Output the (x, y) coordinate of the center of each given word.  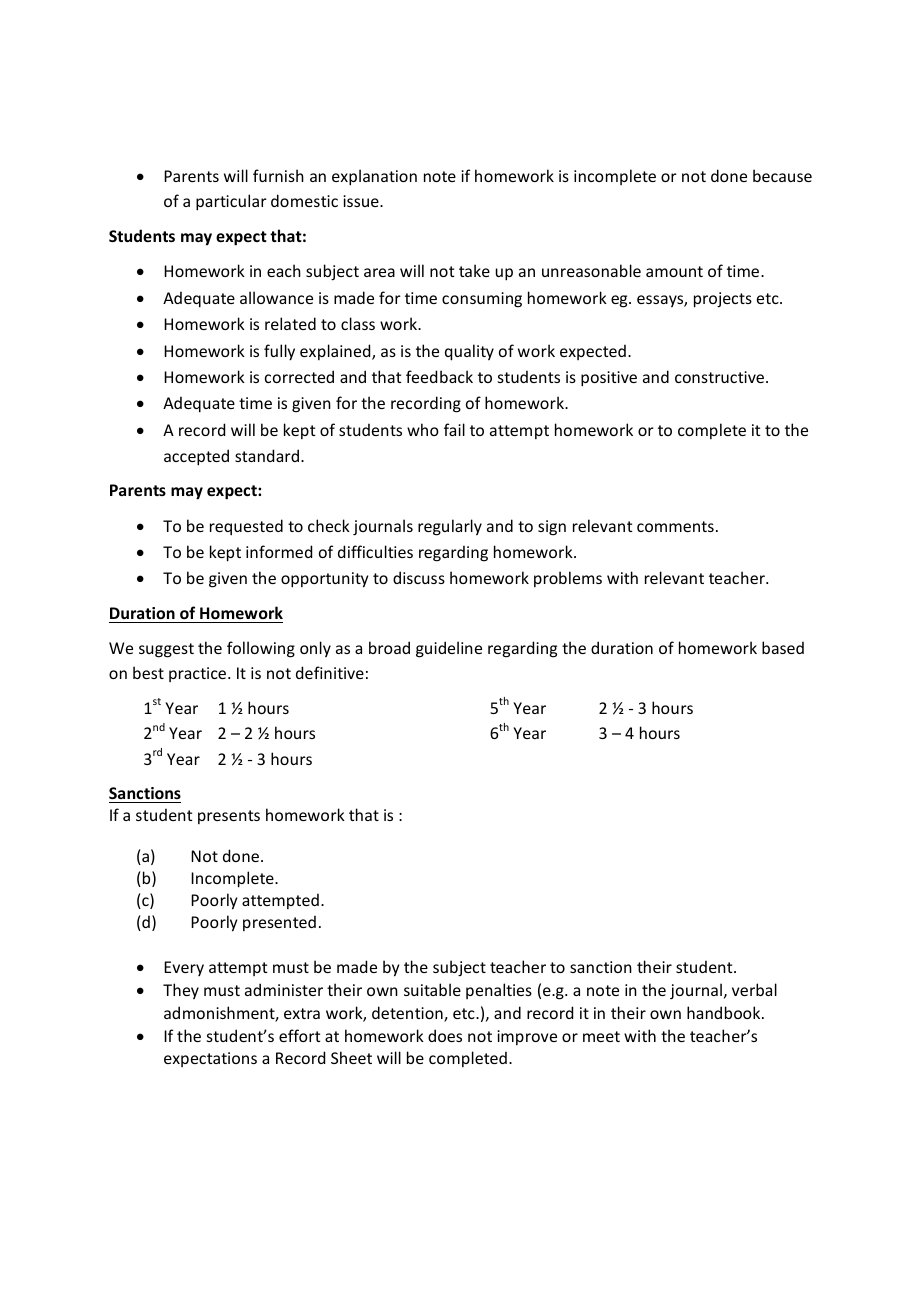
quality (469, 352)
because (782, 175)
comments (675, 526)
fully (279, 352)
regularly (450, 527)
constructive (721, 377)
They (181, 991)
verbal (754, 989)
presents (229, 817)
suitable (432, 989)
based (783, 647)
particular (231, 202)
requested (246, 527)
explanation (374, 177)
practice (199, 674)
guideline (449, 649)
